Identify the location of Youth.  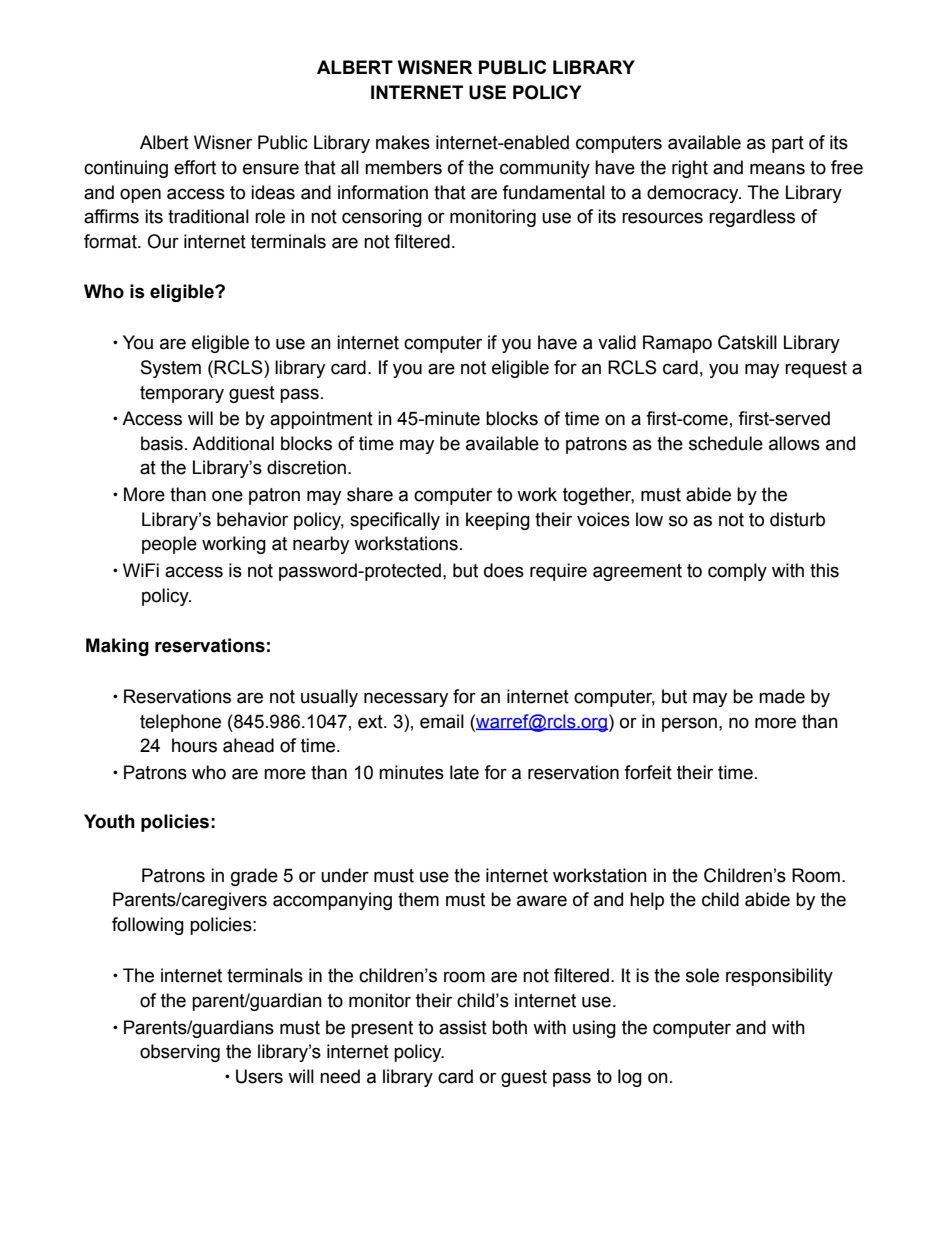
(109, 821).
